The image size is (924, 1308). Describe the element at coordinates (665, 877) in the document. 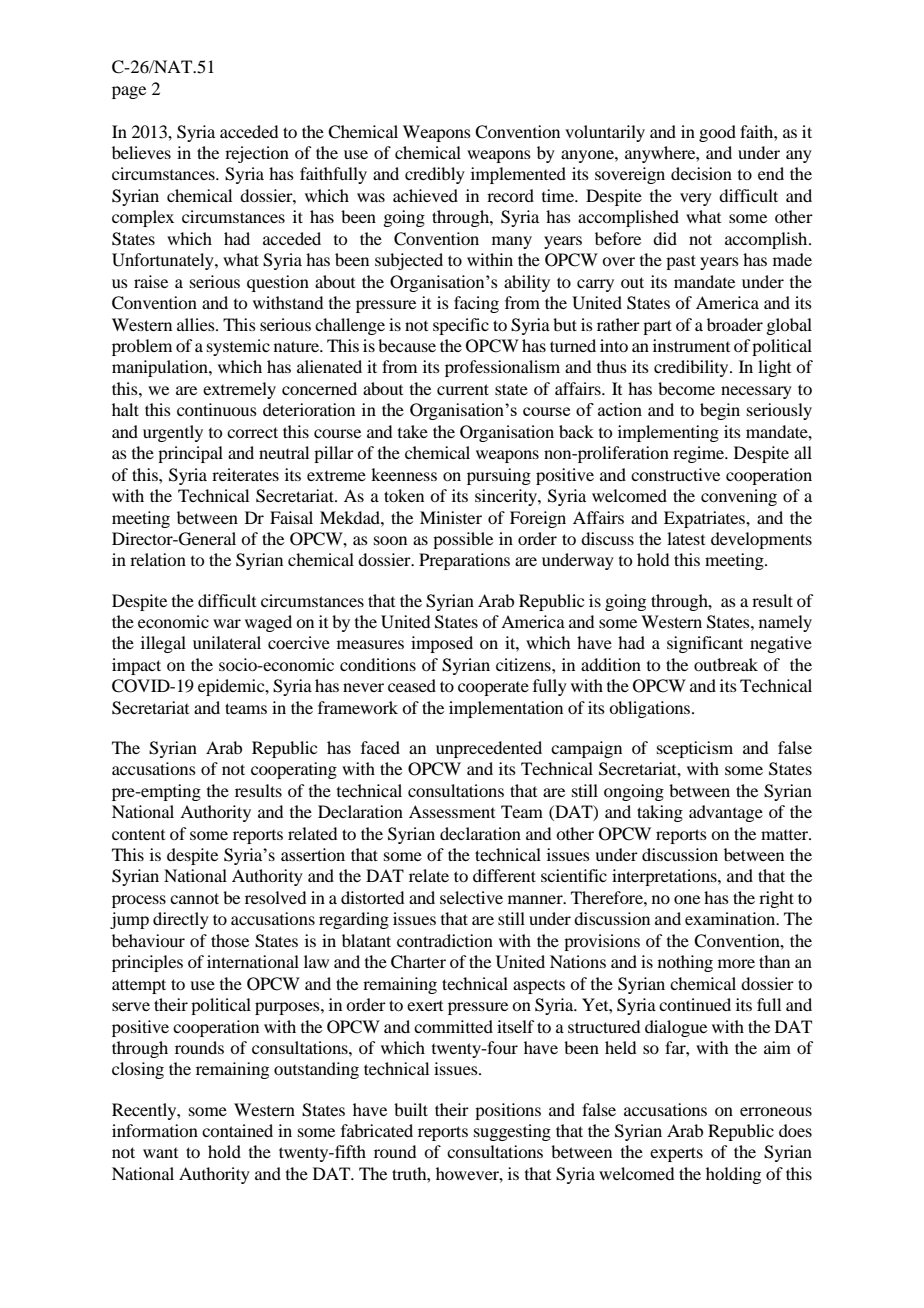

I see `interpretations` at that location.
